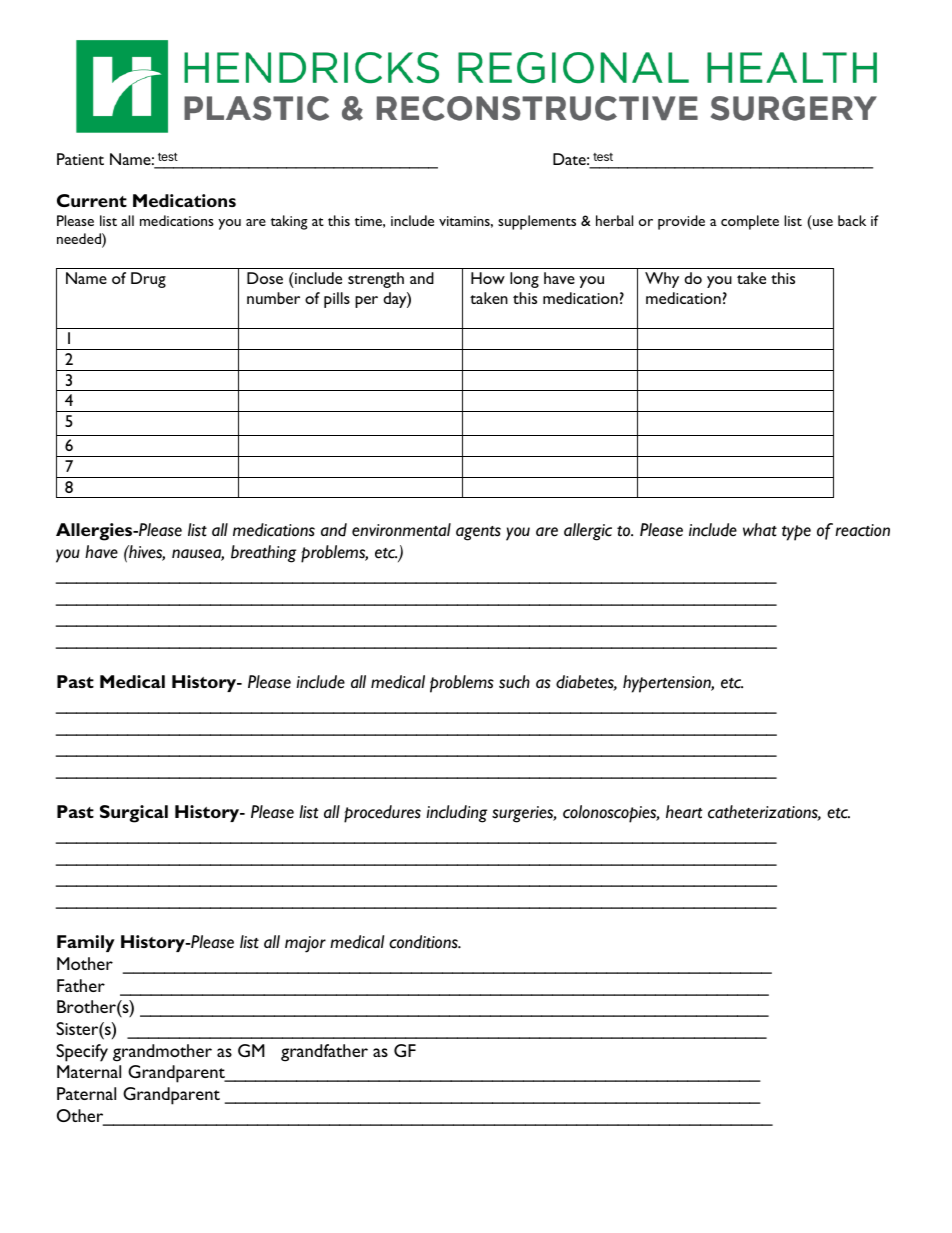 Image resolution: width=952 pixels, height=1233 pixels. I want to click on Maternal, so click(89, 1071).
